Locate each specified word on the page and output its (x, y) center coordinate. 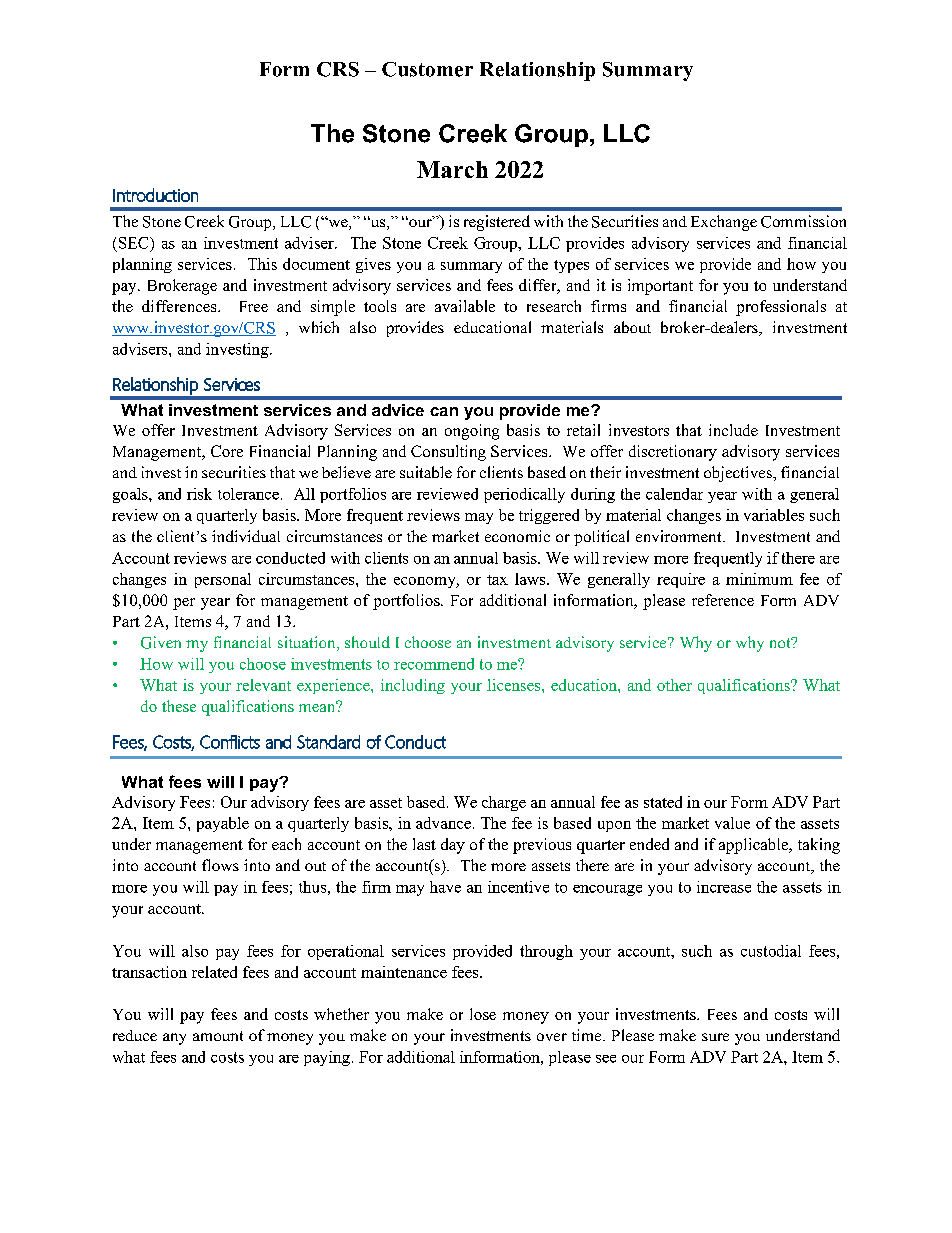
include (733, 430)
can (444, 411)
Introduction (155, 195)
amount (218, 1036)
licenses (513, 685)
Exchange (724, 223)
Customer (427, 69)
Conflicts (230, 742)
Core (227, 451)
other (674, 685)
